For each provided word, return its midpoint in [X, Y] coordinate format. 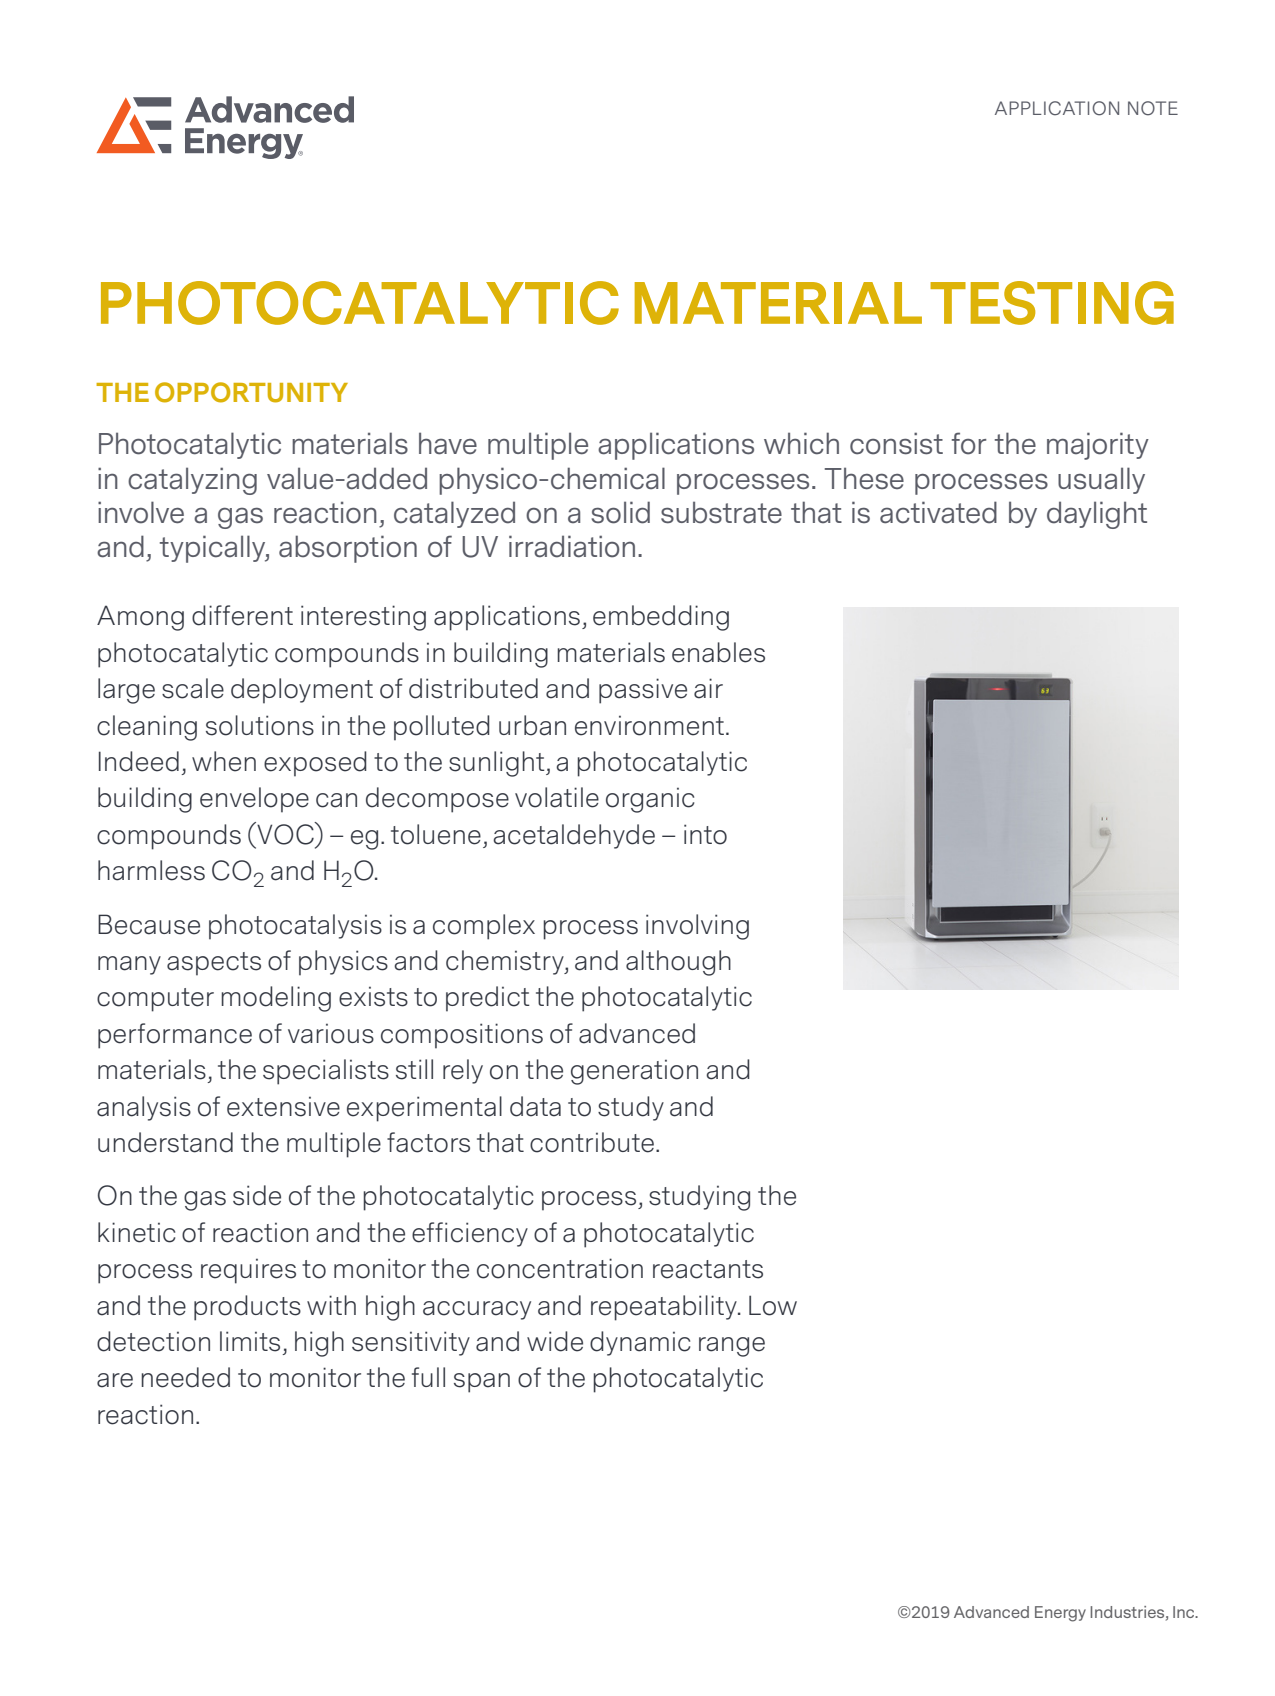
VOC [285, 833]
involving [697, 927]
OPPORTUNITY [251, 392]
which [801, 443]
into [705, 834]
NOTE [1153, 108]
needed [185, 1377]
